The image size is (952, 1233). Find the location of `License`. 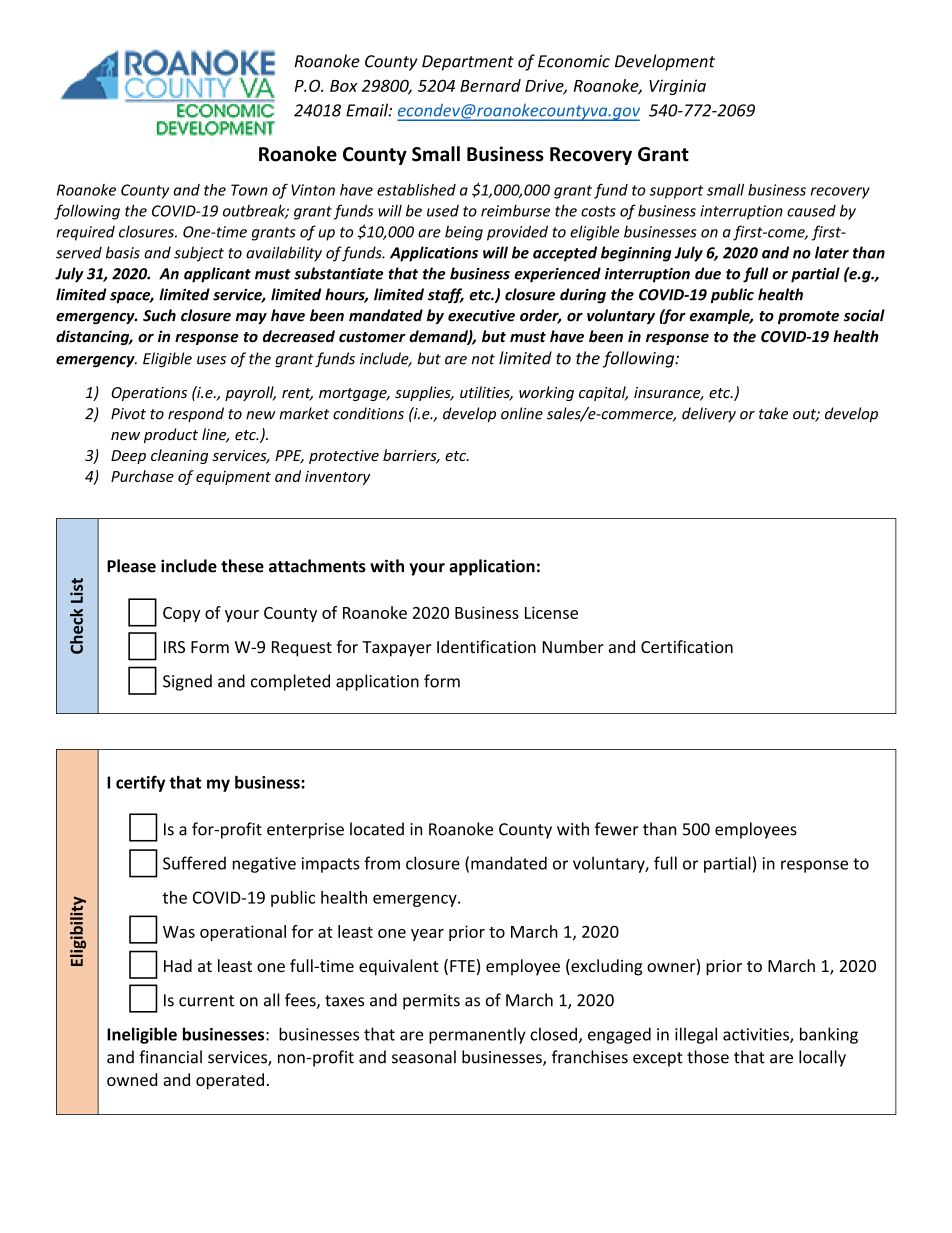

License is located at coordinates (551, 612).
